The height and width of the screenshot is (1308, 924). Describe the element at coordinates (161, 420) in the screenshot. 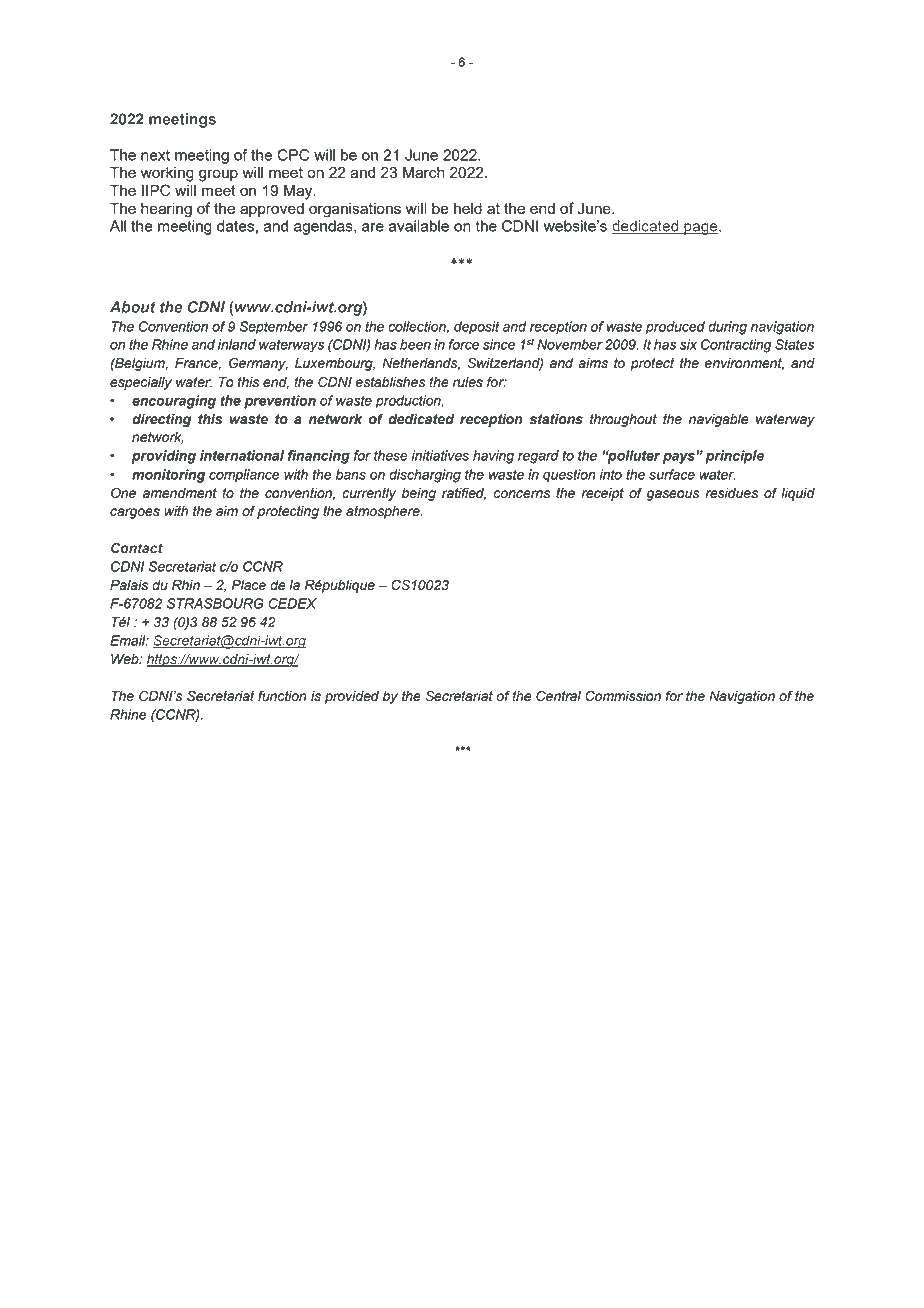

I see `directing` at that location.
